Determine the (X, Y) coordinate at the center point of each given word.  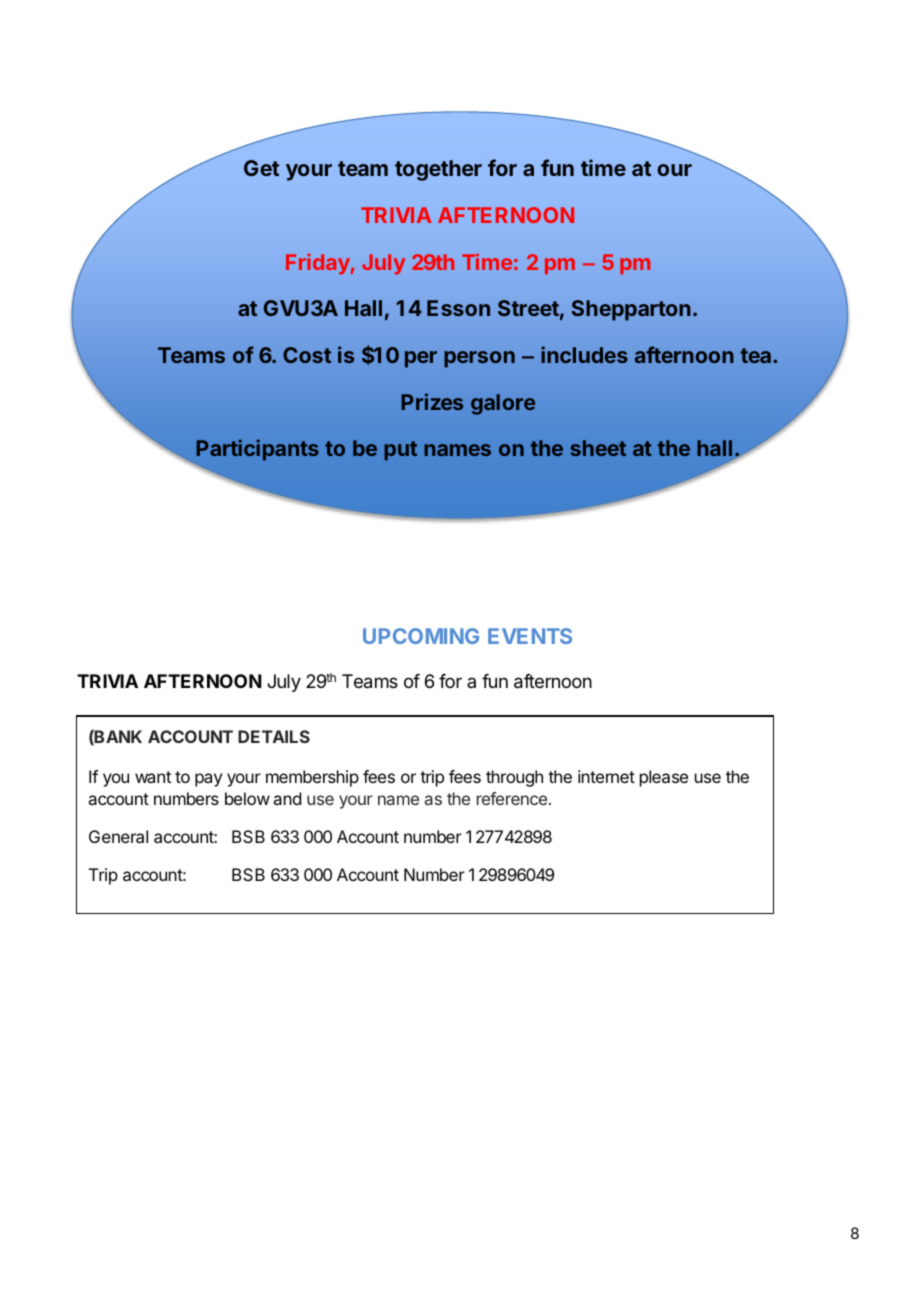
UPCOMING (421, 636)
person (479, 359)
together (438, 170)
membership (312, 778)
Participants (257, 450)
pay (208, 780)
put (400, 451)
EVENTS (530, 636)
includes (584, 354)
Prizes (432, 401)
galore (503, 404)
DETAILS (274, 736)
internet (606, 776)
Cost (307, 355)
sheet (598, 448)
